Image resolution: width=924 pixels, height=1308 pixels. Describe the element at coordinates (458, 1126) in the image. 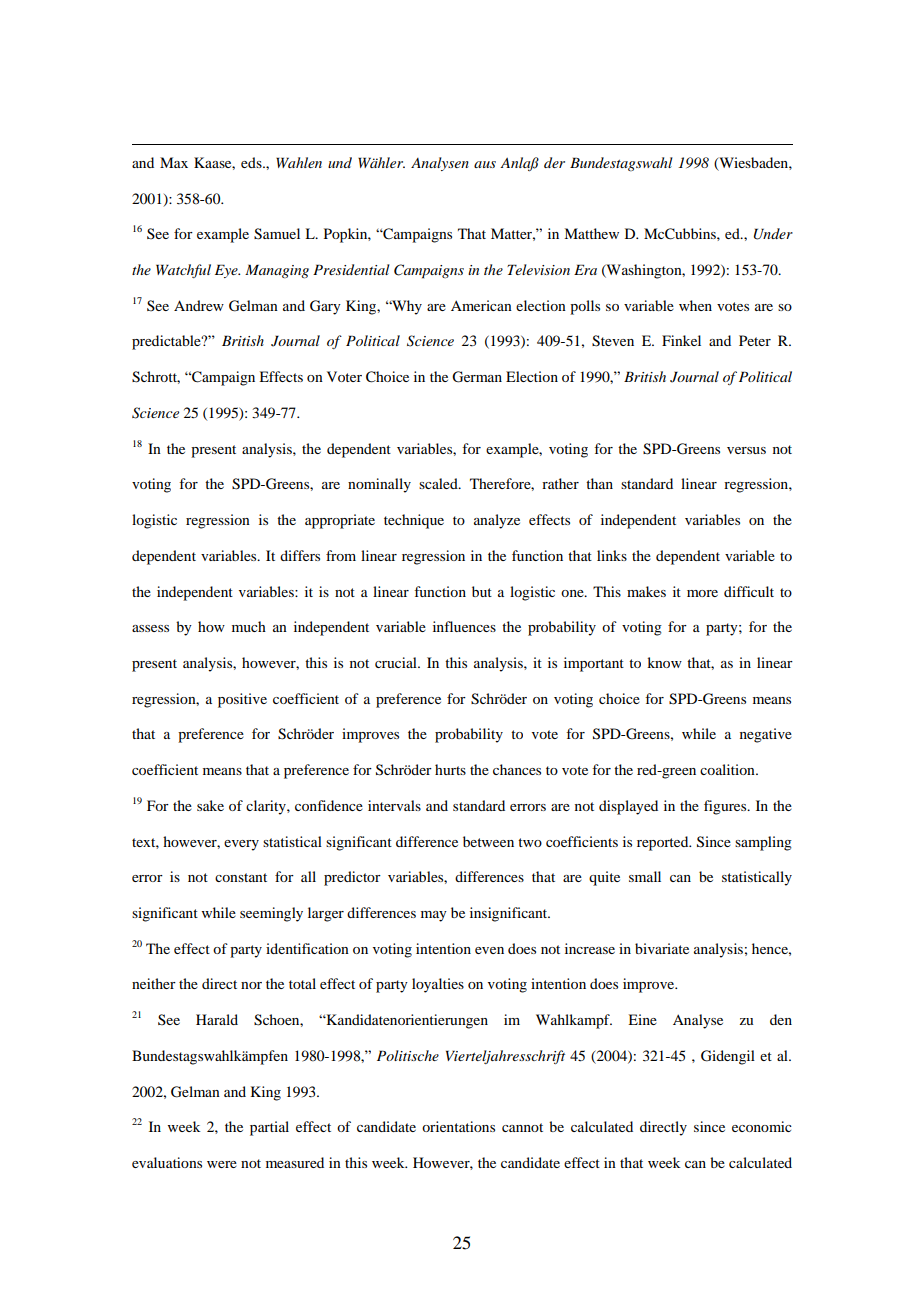

I see `orientations` at that location.
